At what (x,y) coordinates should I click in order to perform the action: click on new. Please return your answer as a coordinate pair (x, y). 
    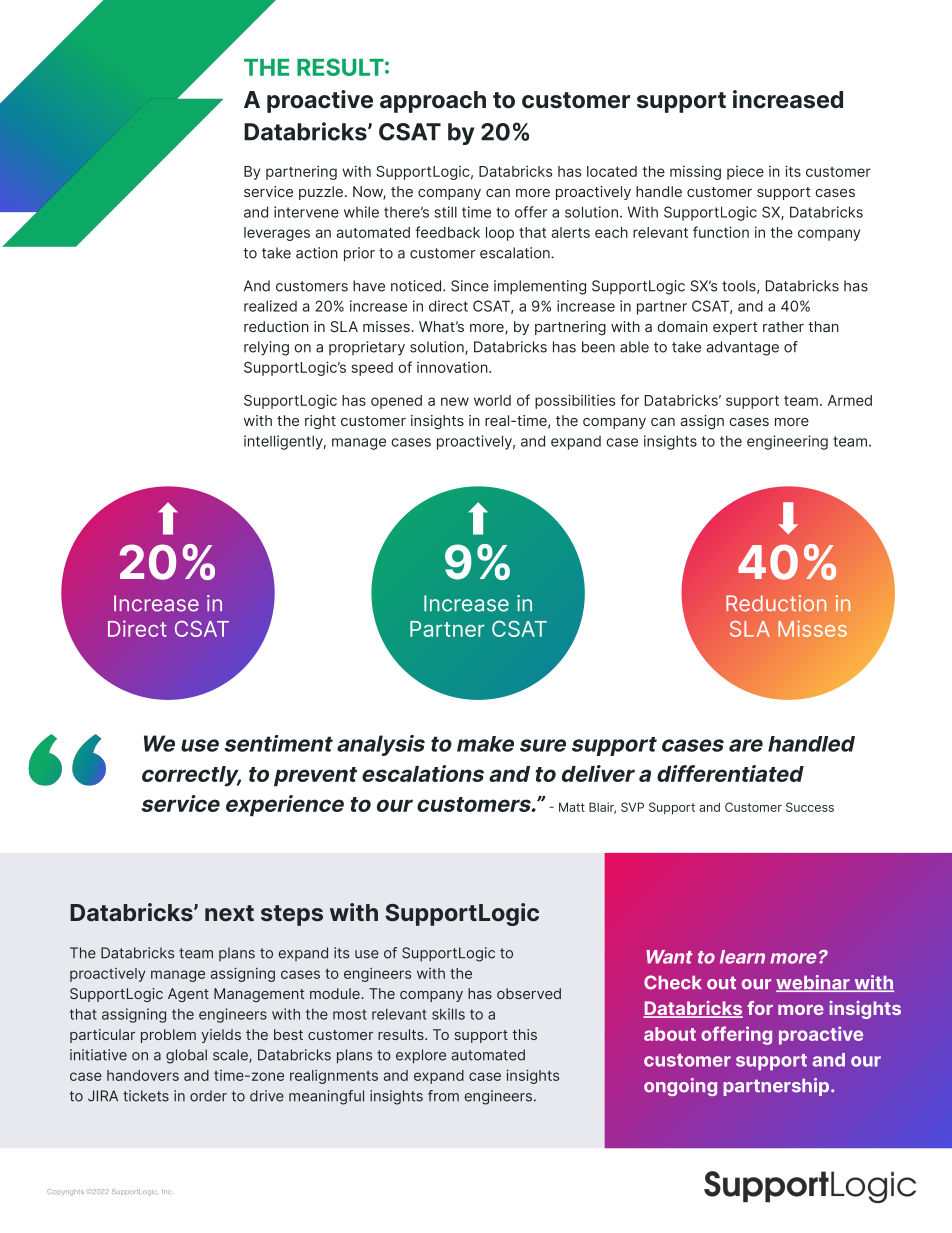
    Looking at the image, I should click on (455, 401).
